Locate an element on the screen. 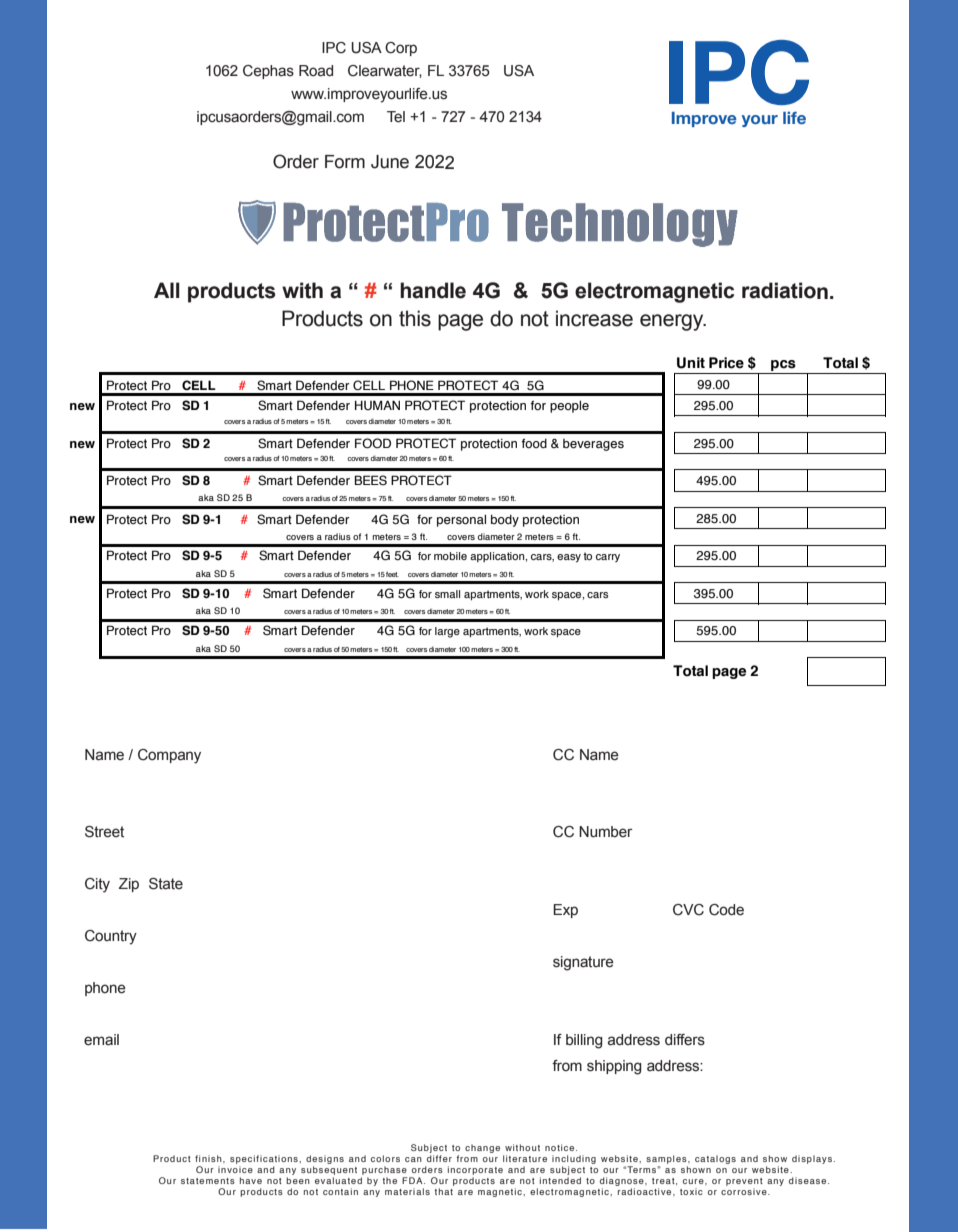 The height and width of the screenshot is (1232, 958). Tel is located at coordinates (396, 117).
